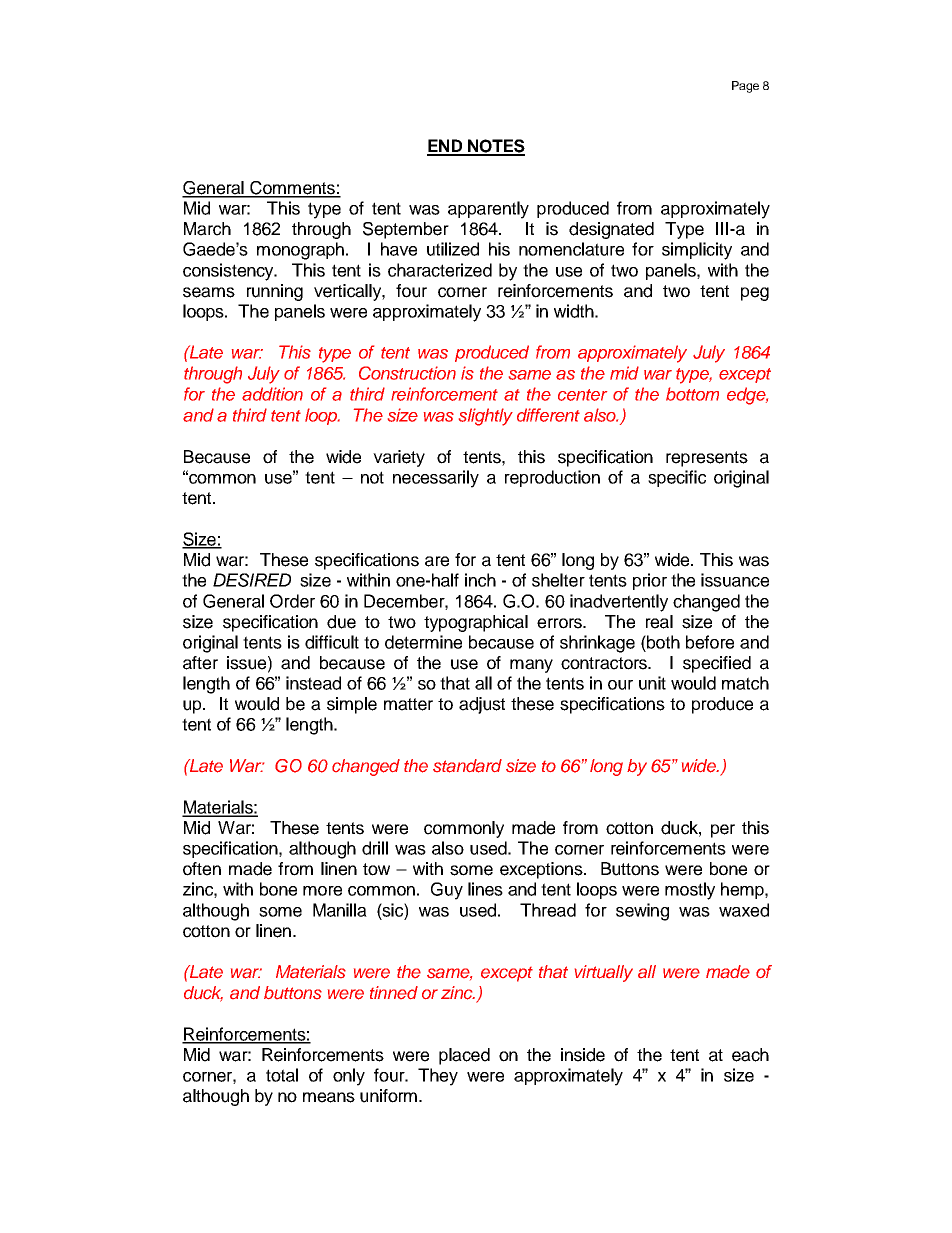 Image resolution: width=952 pixels, height=1233 pixels. What do you see at coordinates (495, 147) in the screenshot?
I see `NOTES` at bounding box center [495, 147].
